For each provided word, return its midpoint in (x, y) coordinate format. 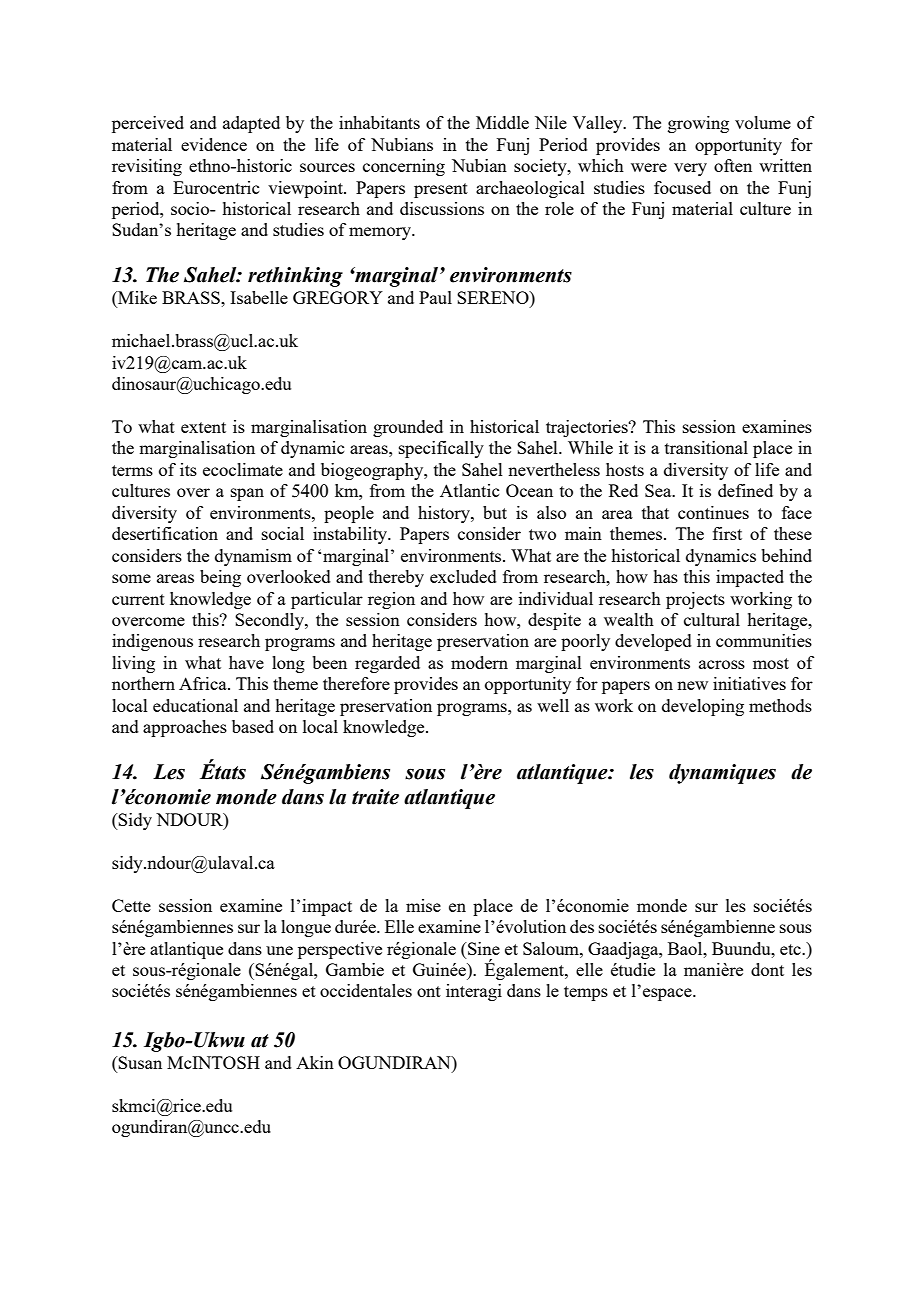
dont (767, 969)
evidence (214, 144)
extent (203, 427)
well (553, 705)
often (733, 165)
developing (703, 707)
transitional (706, 447)
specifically (441, 449)
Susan (139, 1062)
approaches (185, 728)
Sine (483, 948)
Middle (502, 122)
